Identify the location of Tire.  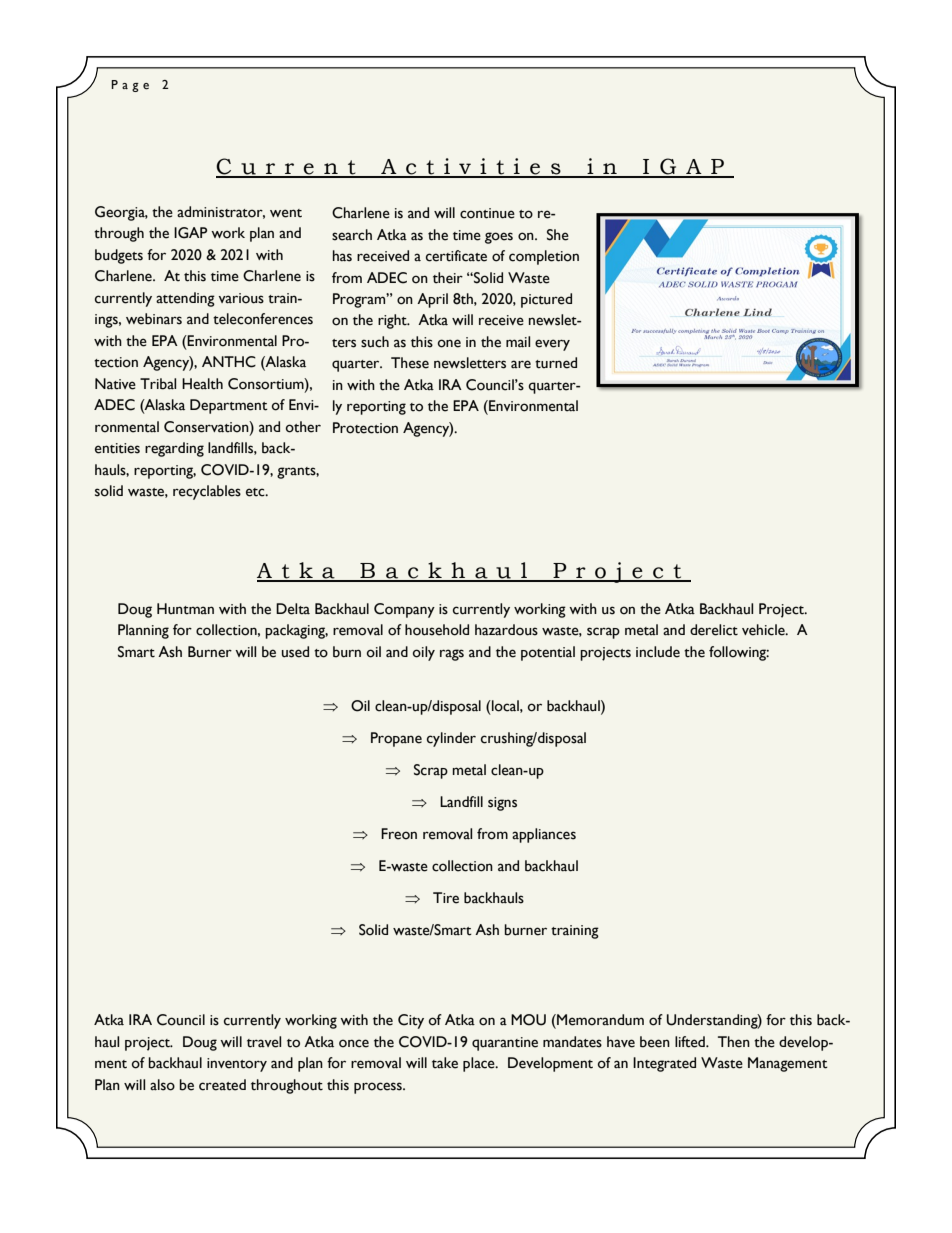
(446, 898).
